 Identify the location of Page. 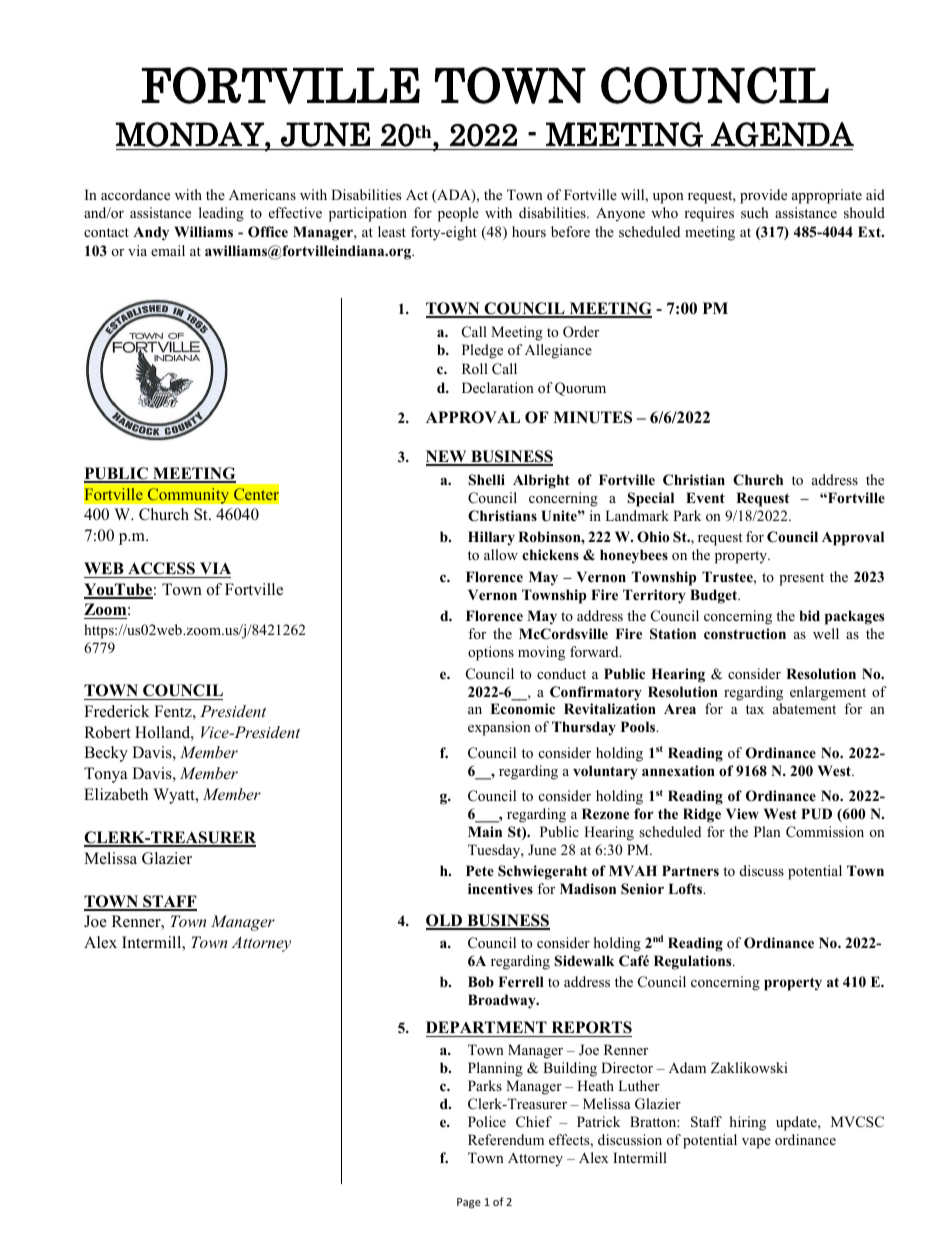
(469, 1203).
